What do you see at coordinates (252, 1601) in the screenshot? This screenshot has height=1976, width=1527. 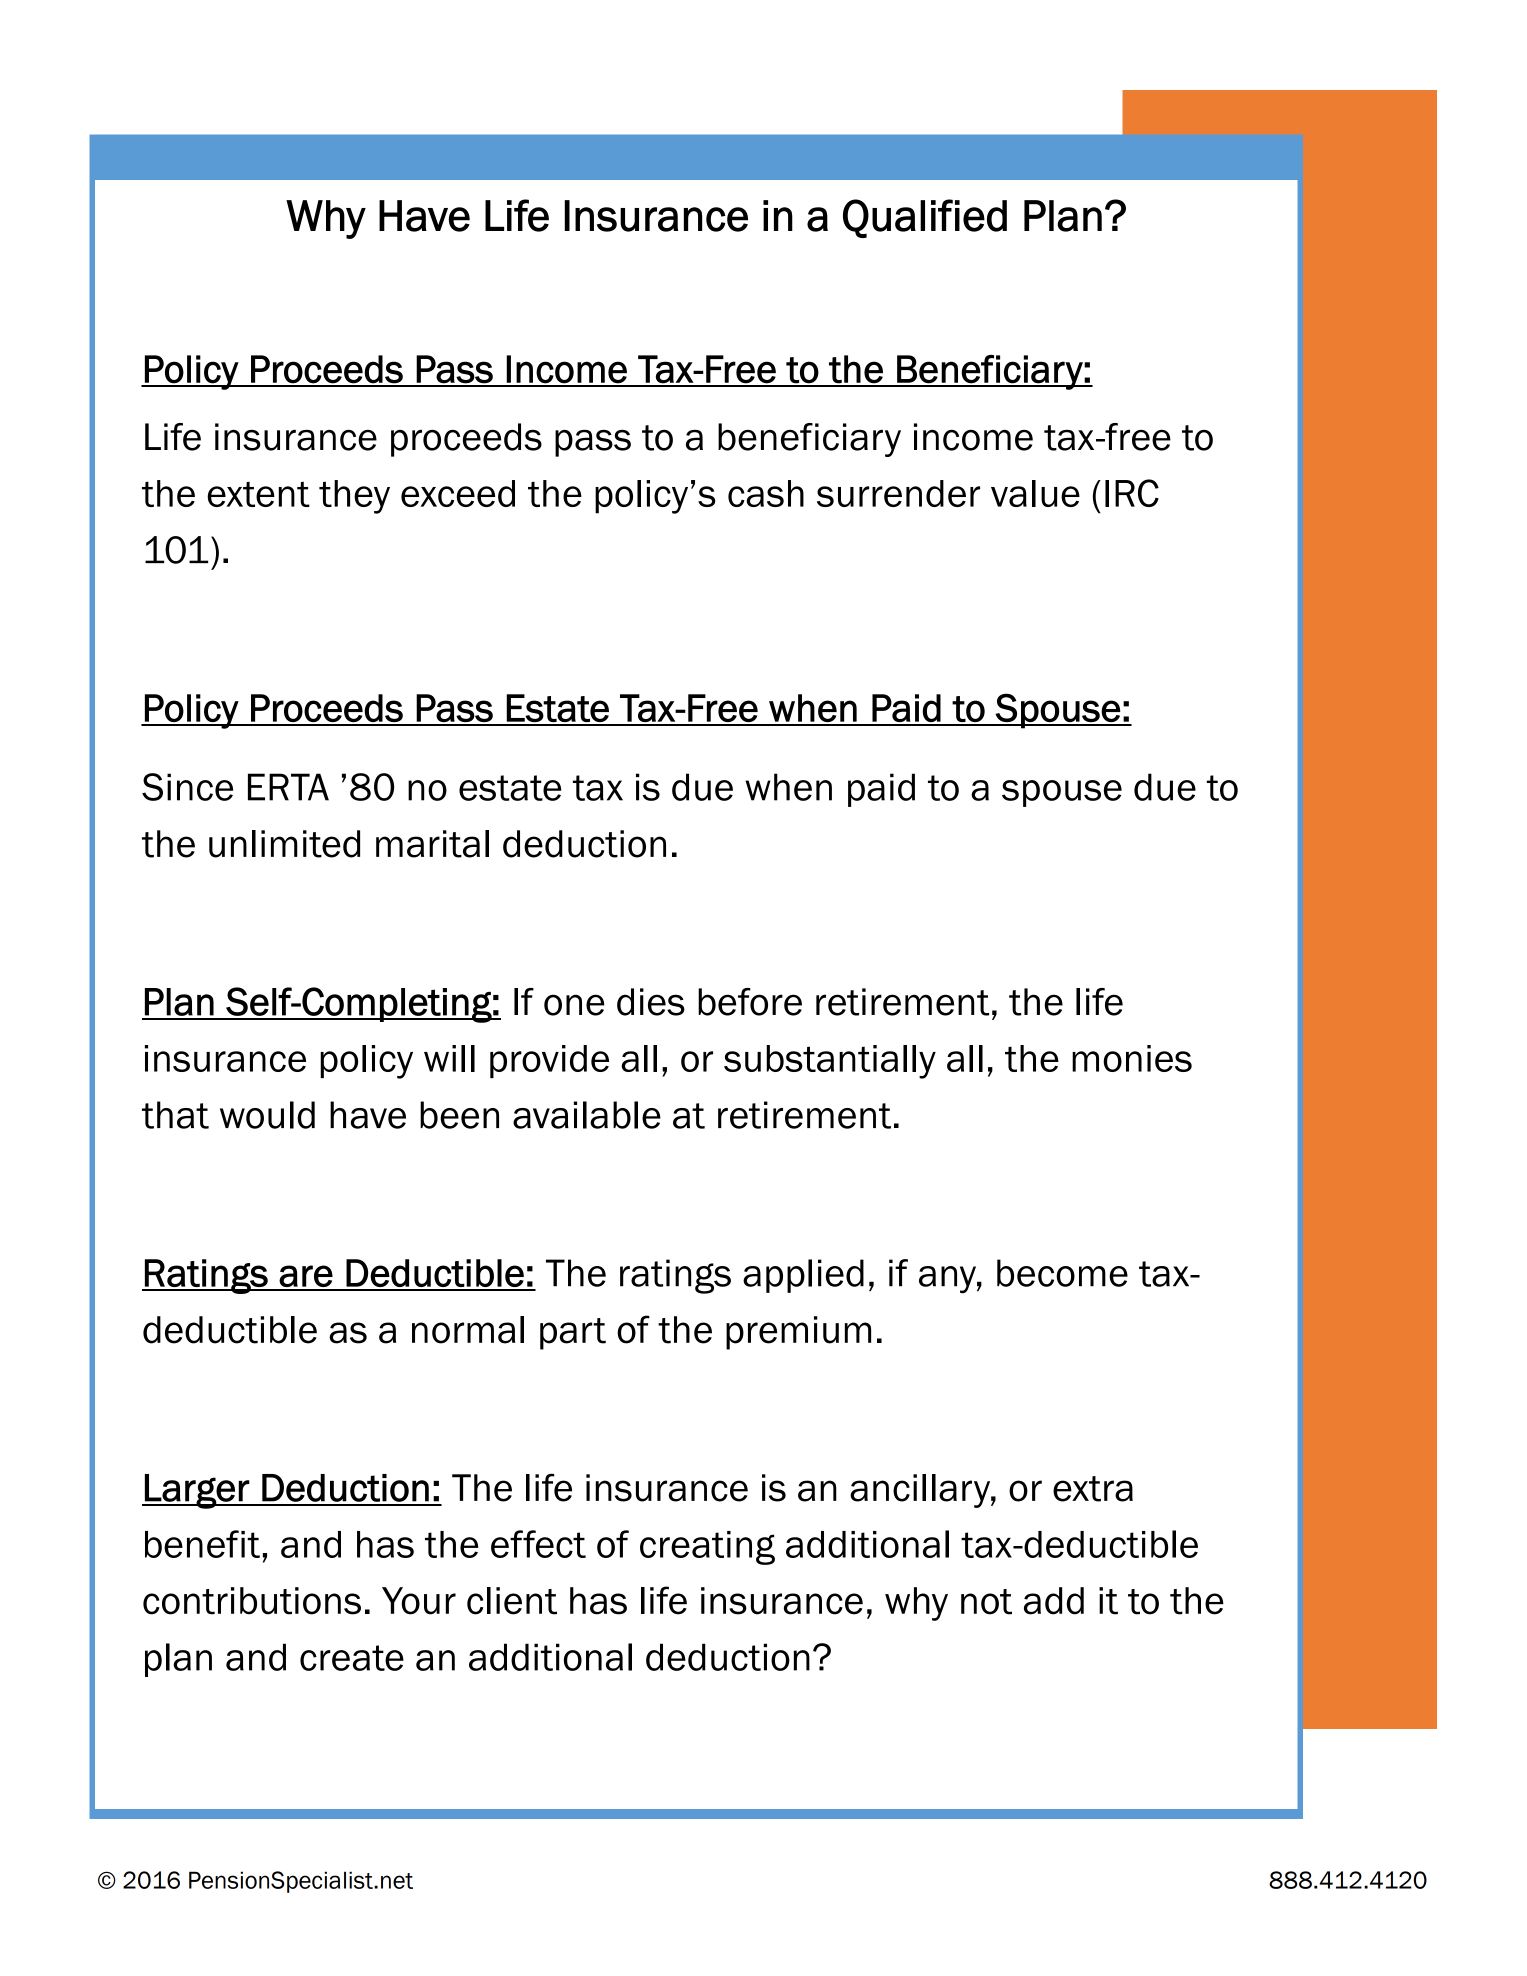 I see `contributions` at bounding box center [252, 1601].
